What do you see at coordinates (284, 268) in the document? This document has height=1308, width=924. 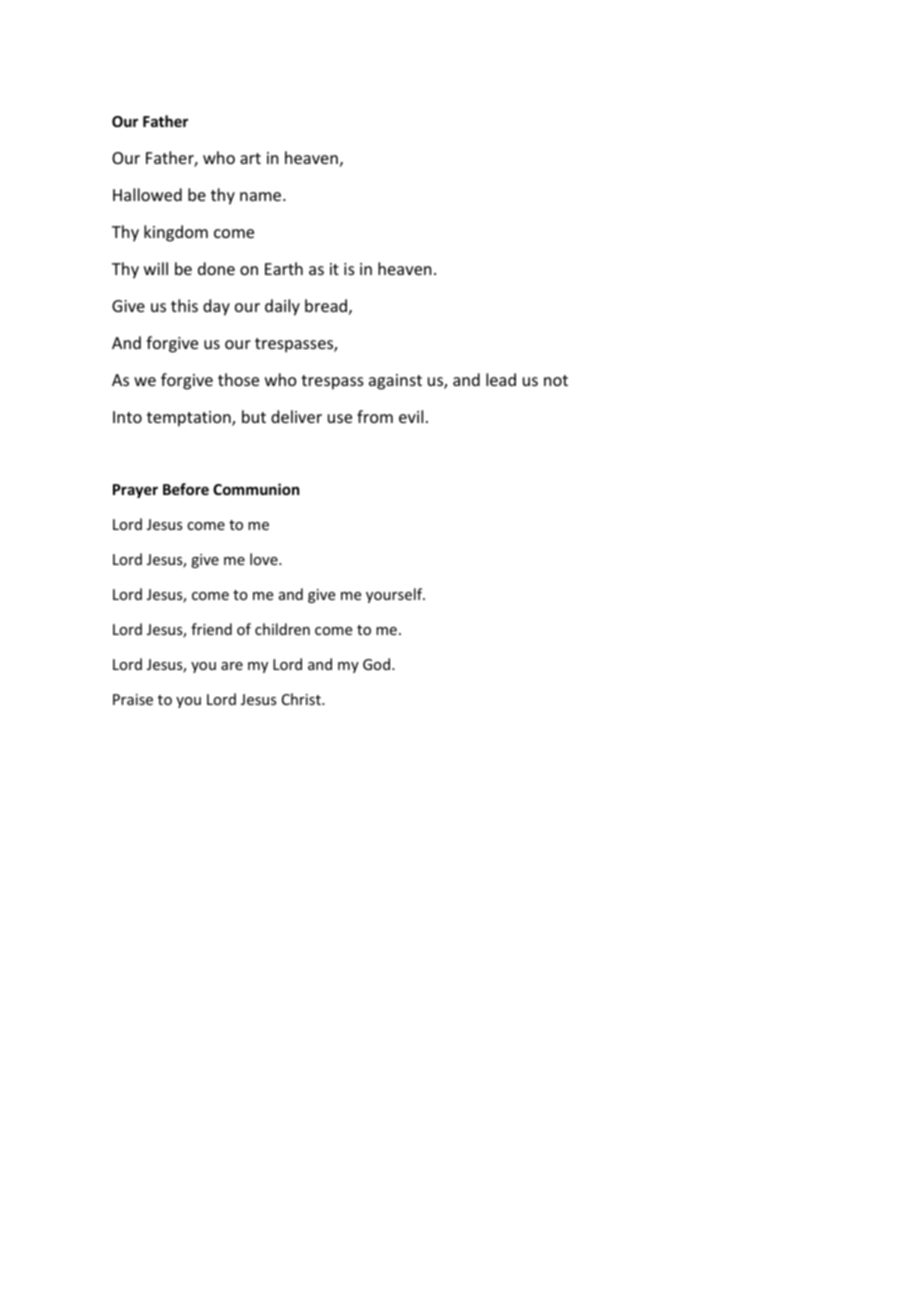 I see `Earth` at bounding box center [284, 268].
